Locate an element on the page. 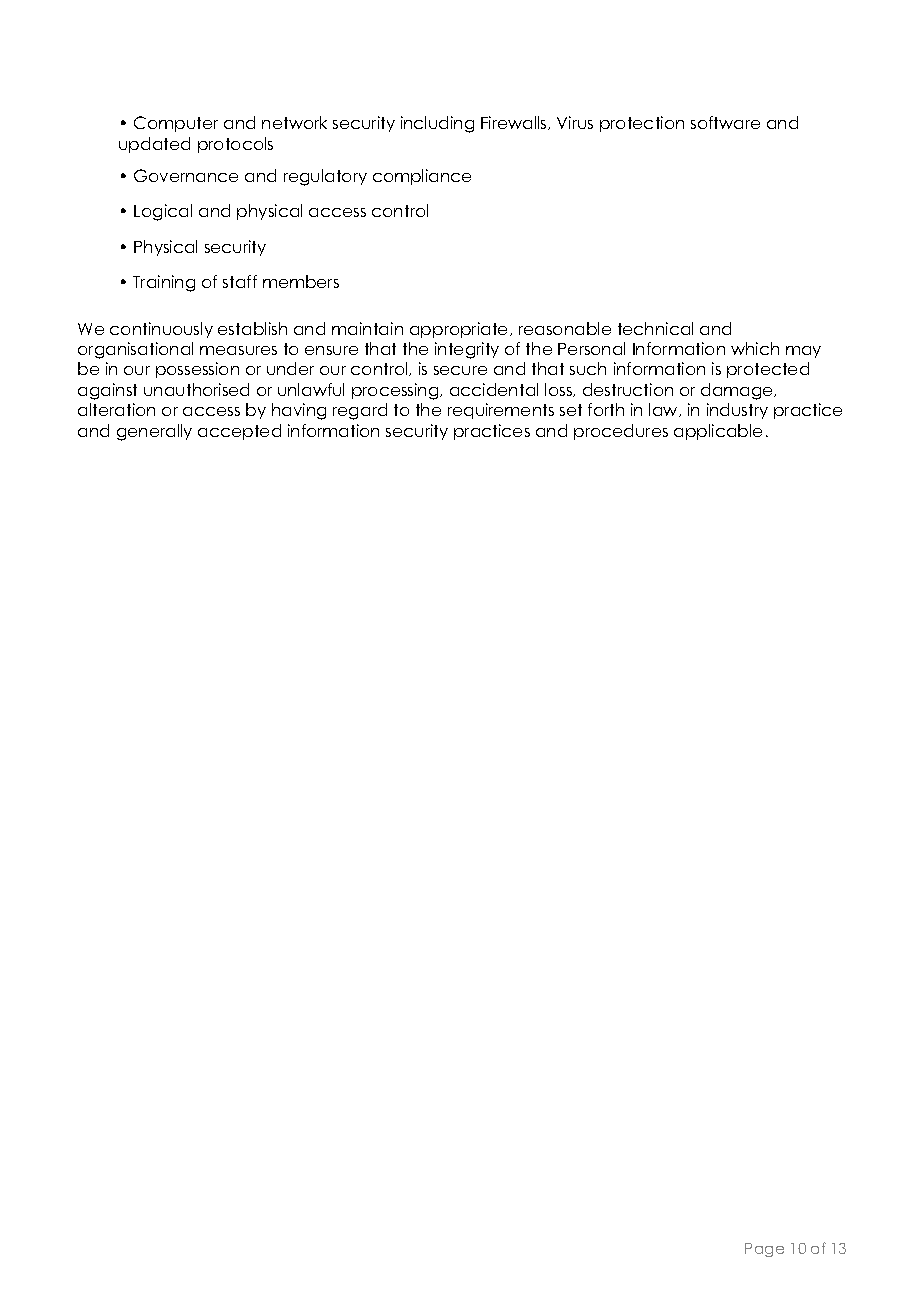 The height and width of the document is (1308, 924). compliance is located at coordinates (422, 177).
